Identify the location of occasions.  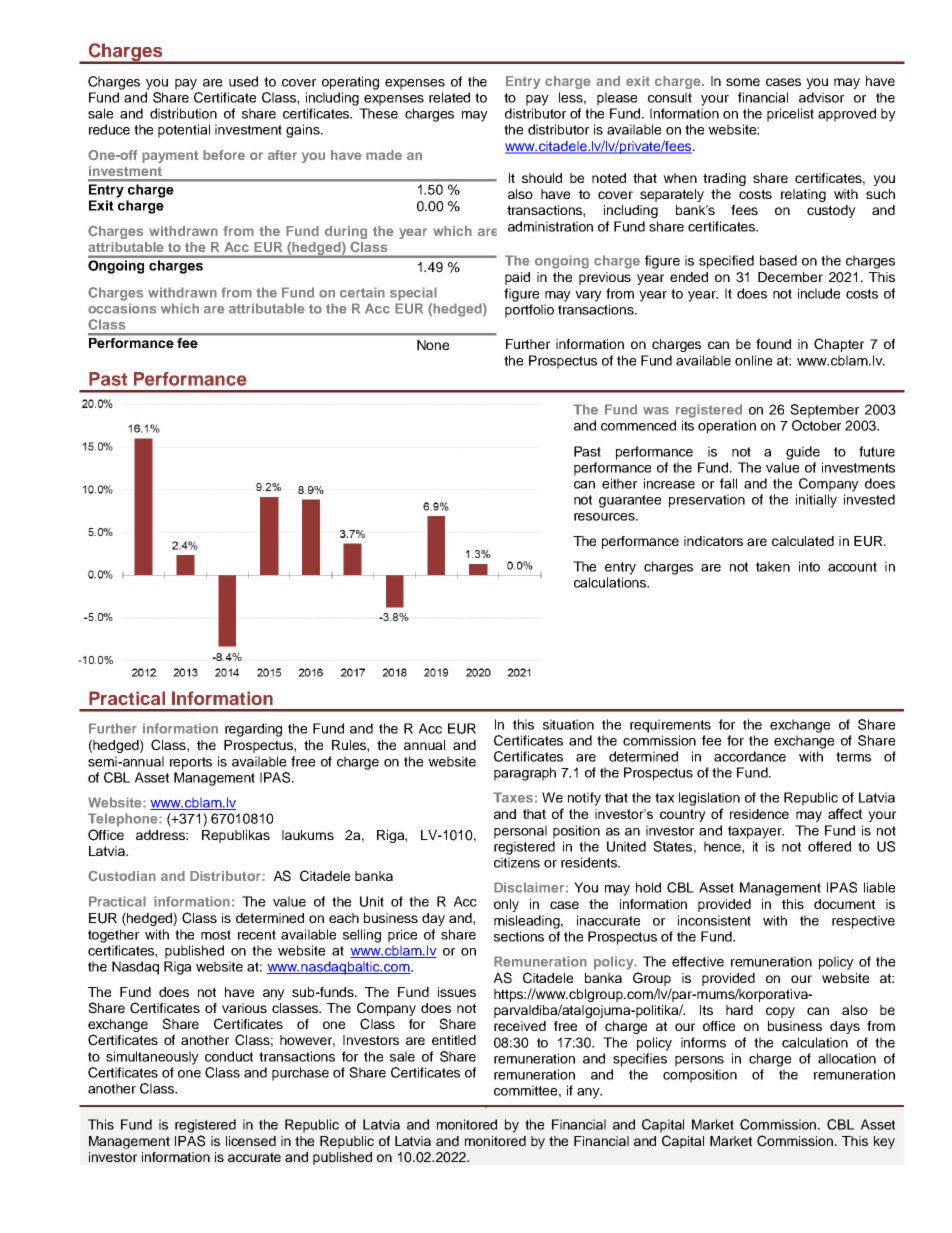
(122, 308).
